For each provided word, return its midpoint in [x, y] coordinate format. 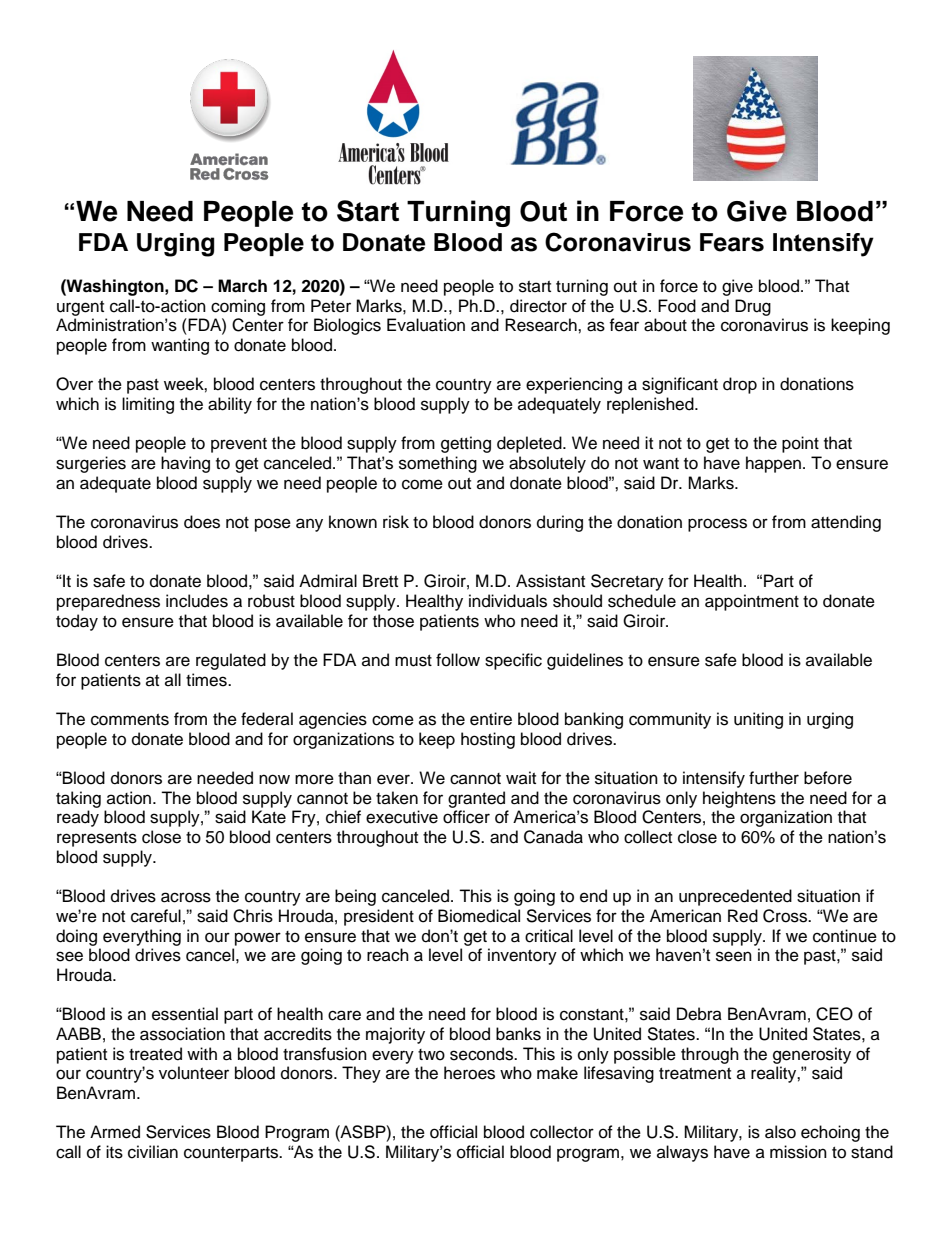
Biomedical [479, 916]
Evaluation [426, 325]
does [202, 522]
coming [238, 307]
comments [130, 720]
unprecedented [735, 897]
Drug [753, 307]
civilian [153, 1152]
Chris [253, 916]
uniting [758, 720]
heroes [469, 1073]
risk [396, 522]
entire [491, 719]
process [717, 525]
